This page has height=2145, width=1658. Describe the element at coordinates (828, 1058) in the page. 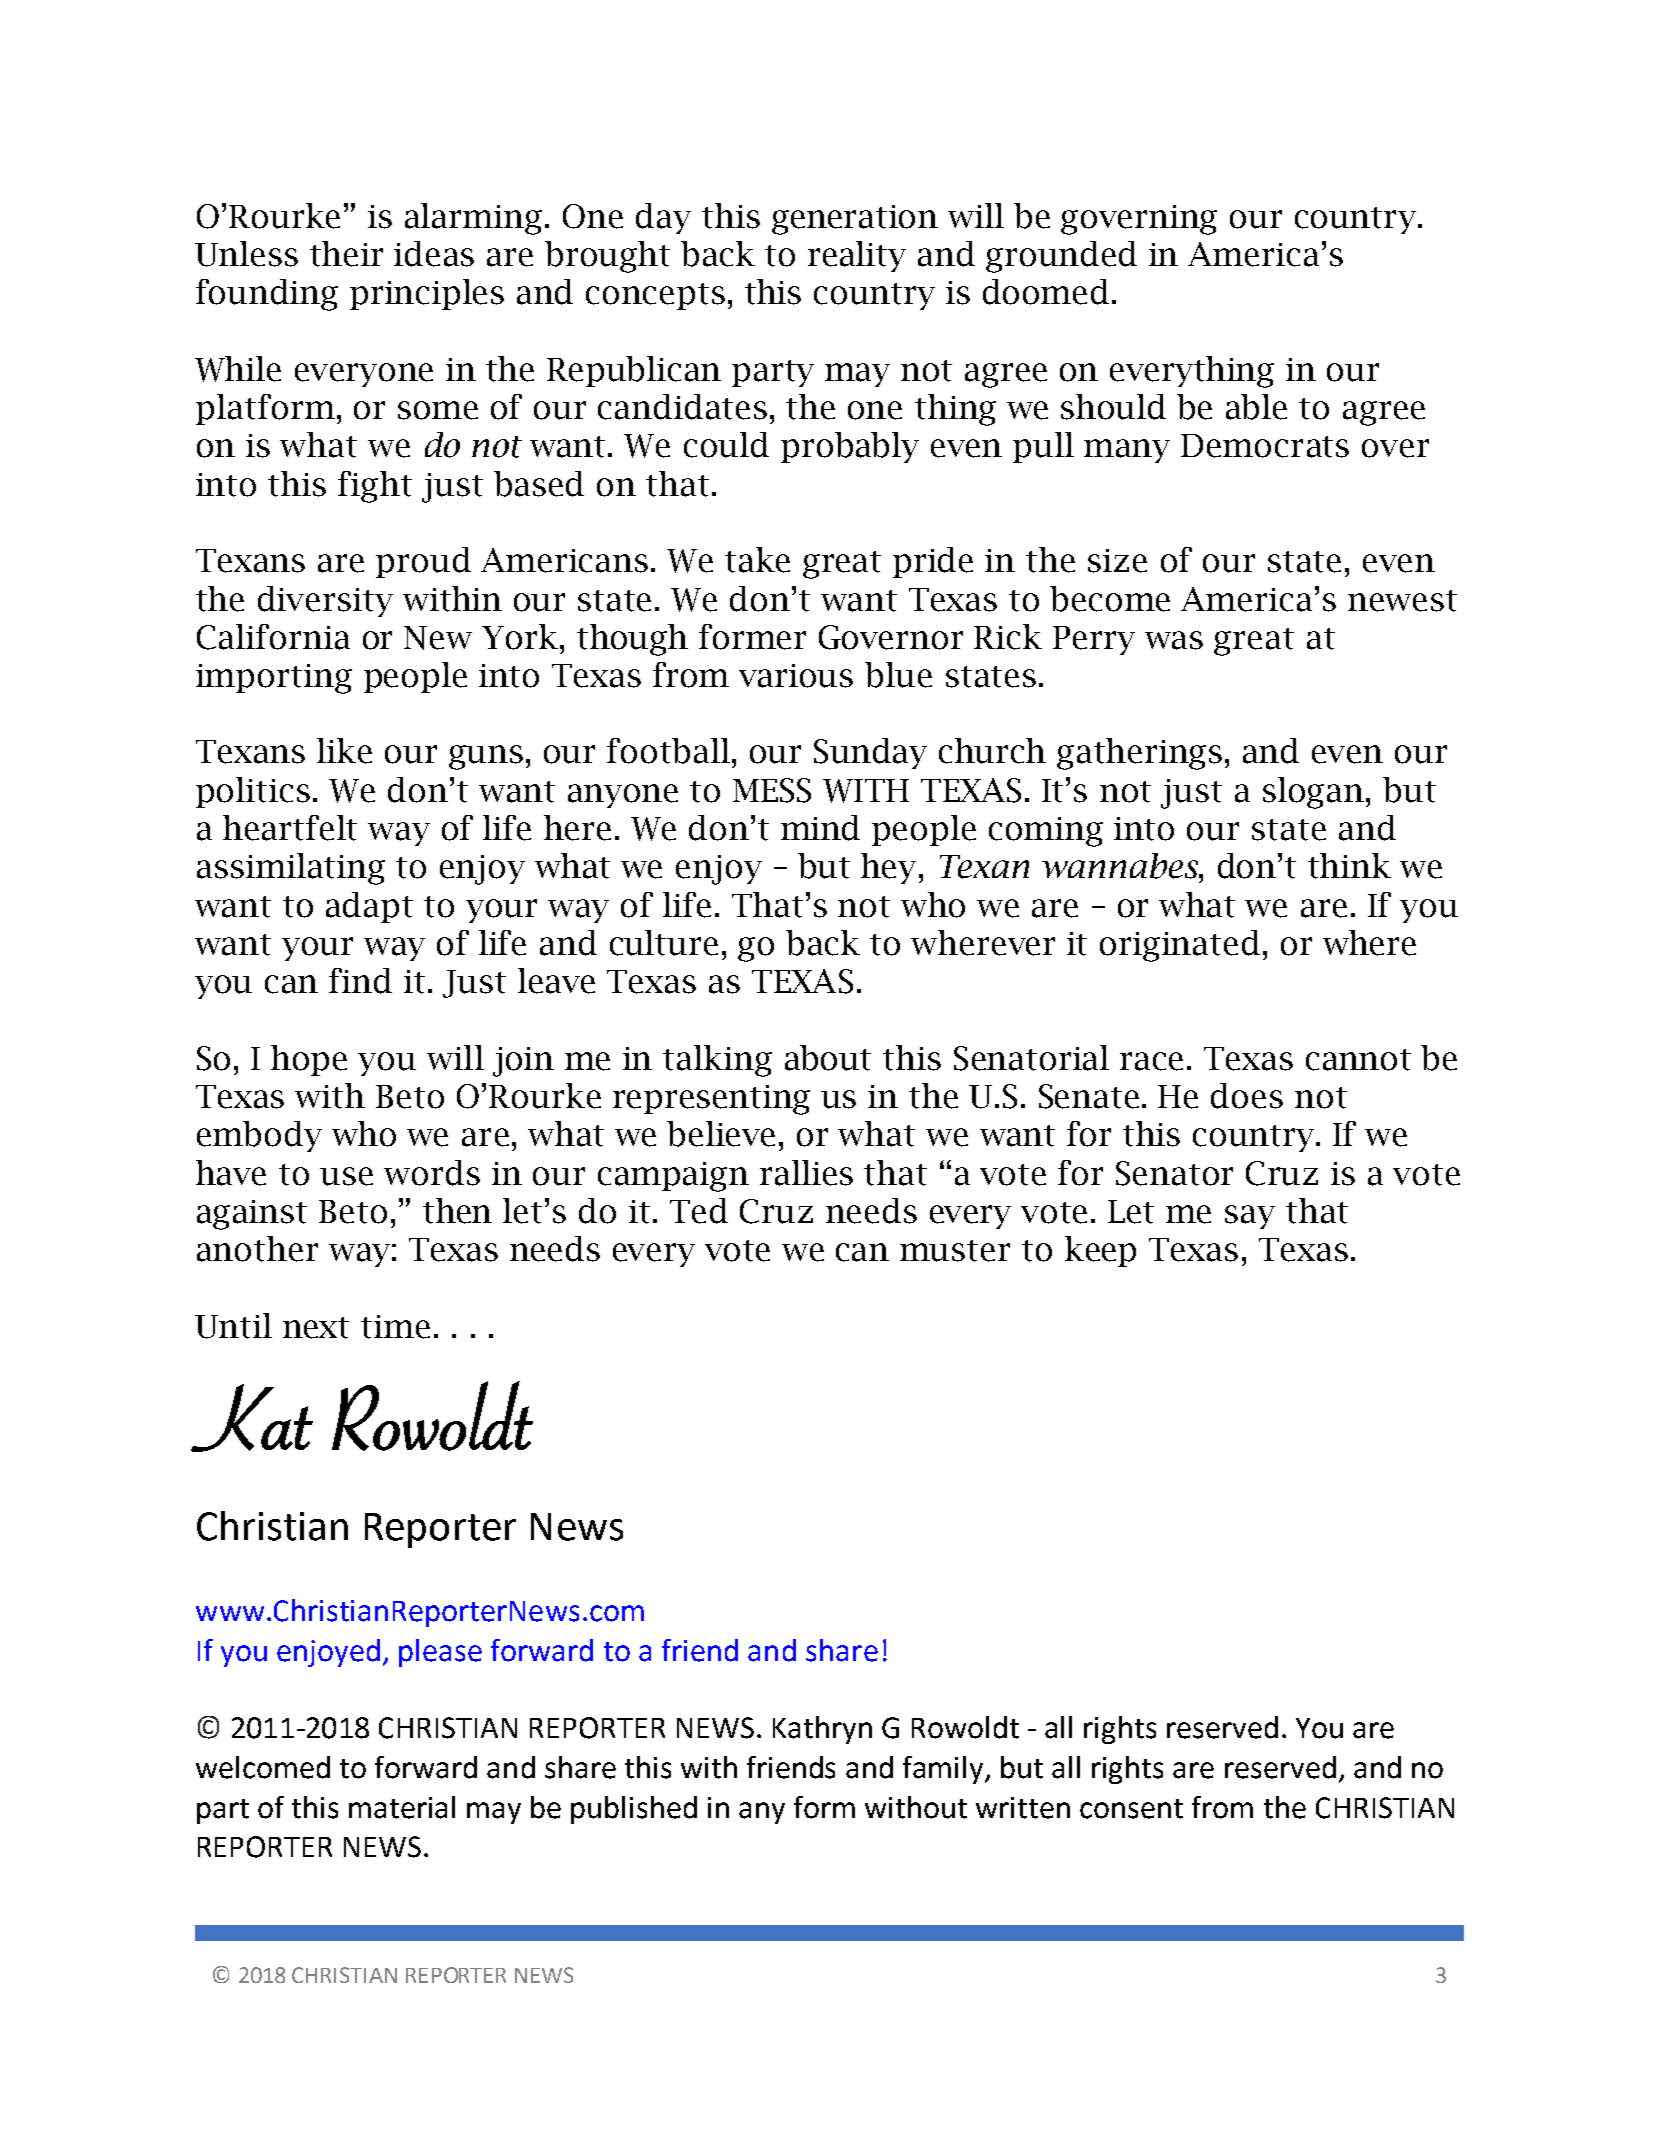

I see `about` at that location.
